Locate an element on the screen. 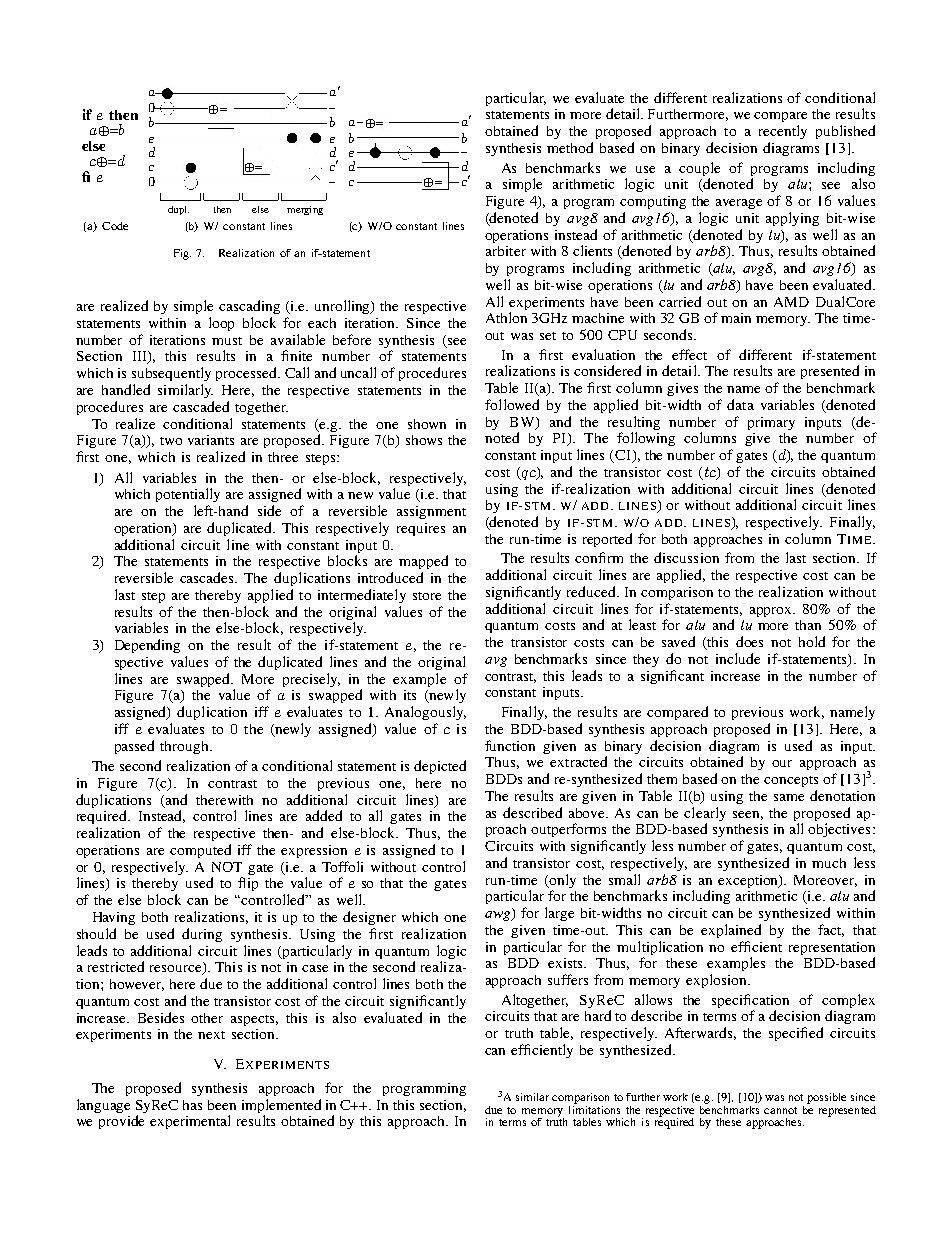 This screenshot has height=1233, width=952. potentially is located at coordinates (188, 495).
